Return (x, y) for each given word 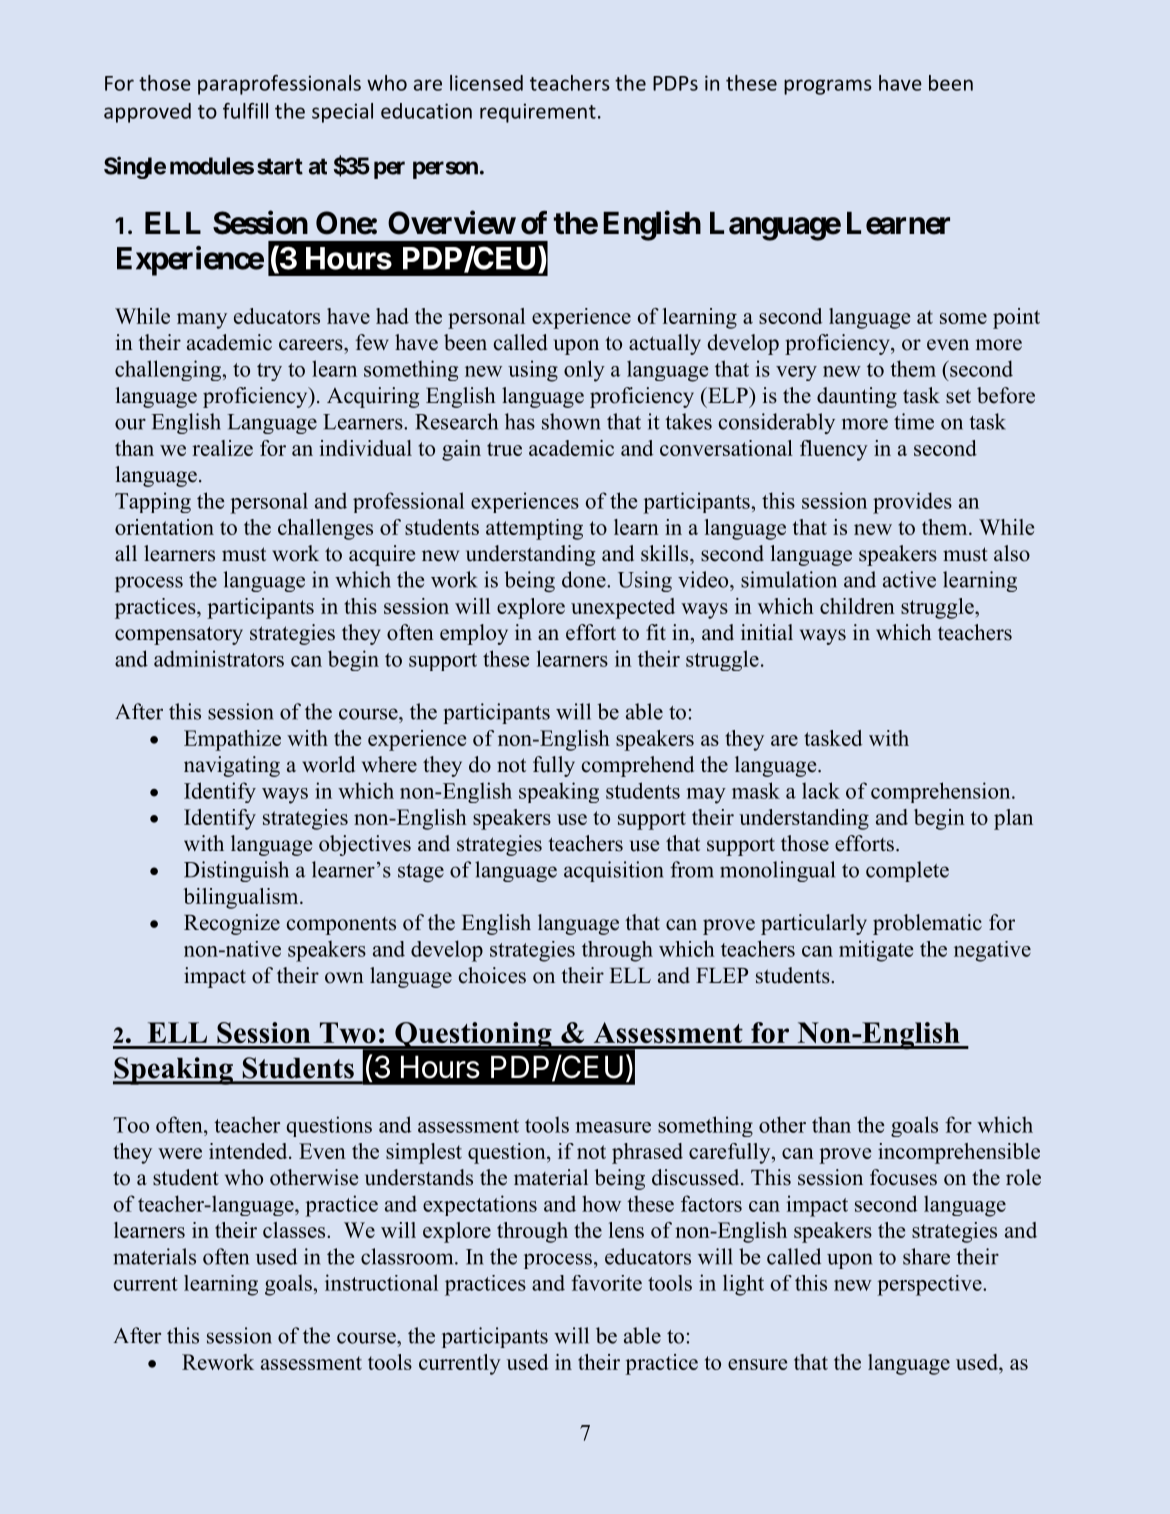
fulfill (245, 111)
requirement (538, 113)
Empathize (232, 740)
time (914, 421)
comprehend (638, 766)
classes (295, 1230)
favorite (606, 1283)
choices (492, 975)
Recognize (232, 924)
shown (571, 421)
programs (828, 87)
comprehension (942, 792)
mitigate (876, 951)
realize (222, 448)
